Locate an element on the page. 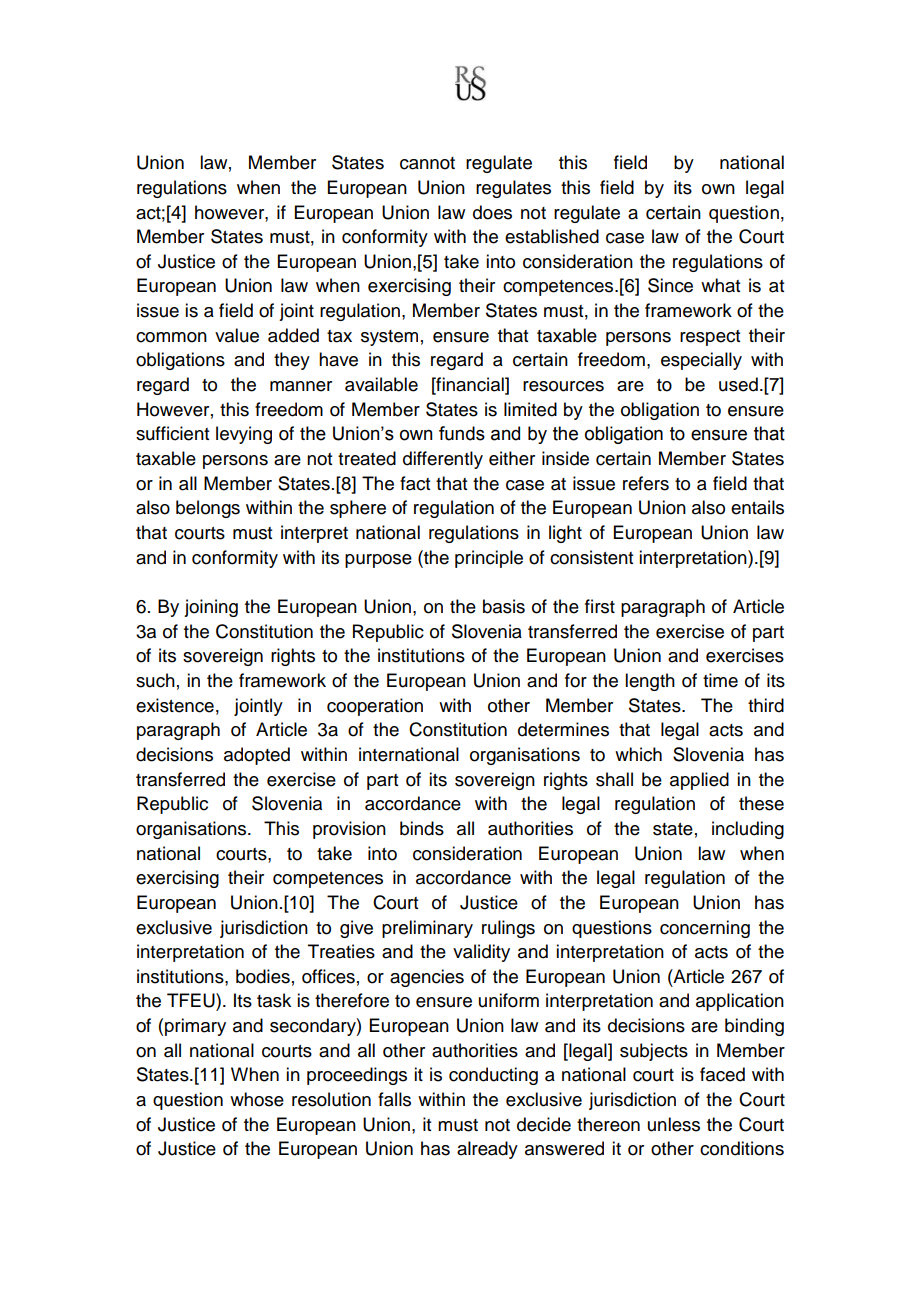 This image has width=924, height=1308. time is located at coordinates (720, 680).
